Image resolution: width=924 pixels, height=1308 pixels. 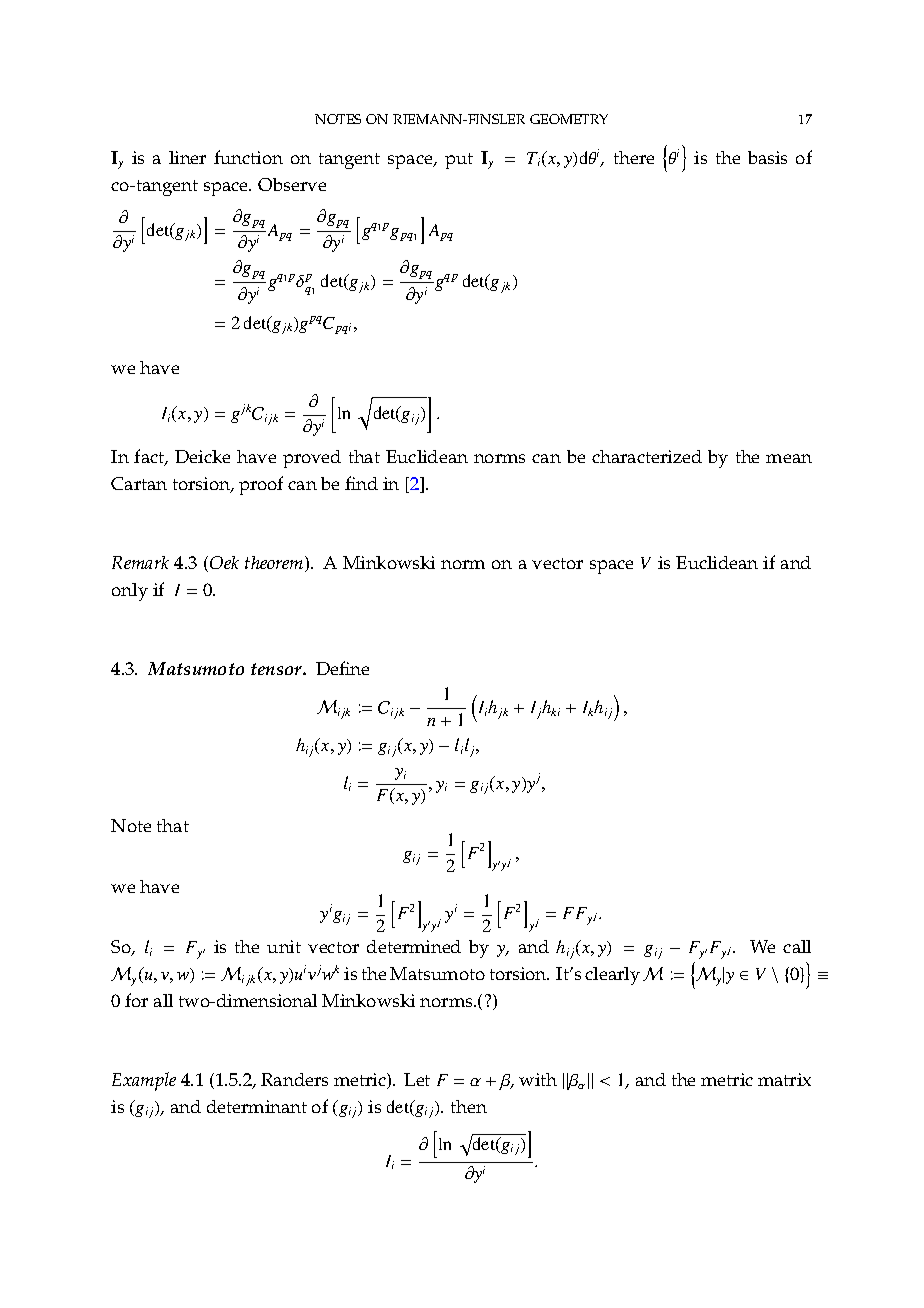 I want to click on only, so click(x=130, y=592).
